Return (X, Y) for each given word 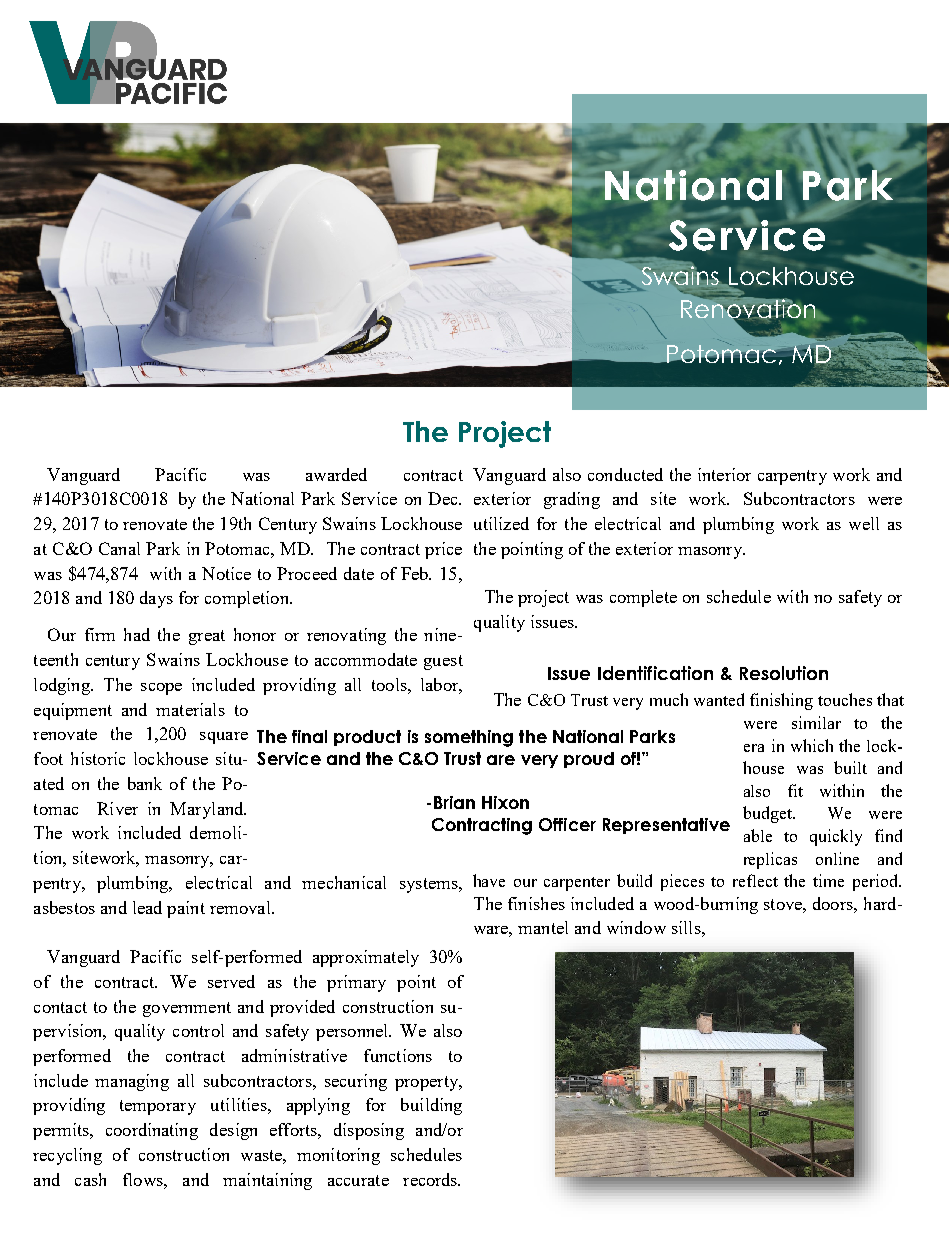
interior (724, 474)
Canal (119, 548)
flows (144, 1179)
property (428, 1083)
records (431, 1179)
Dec (444, 498)
